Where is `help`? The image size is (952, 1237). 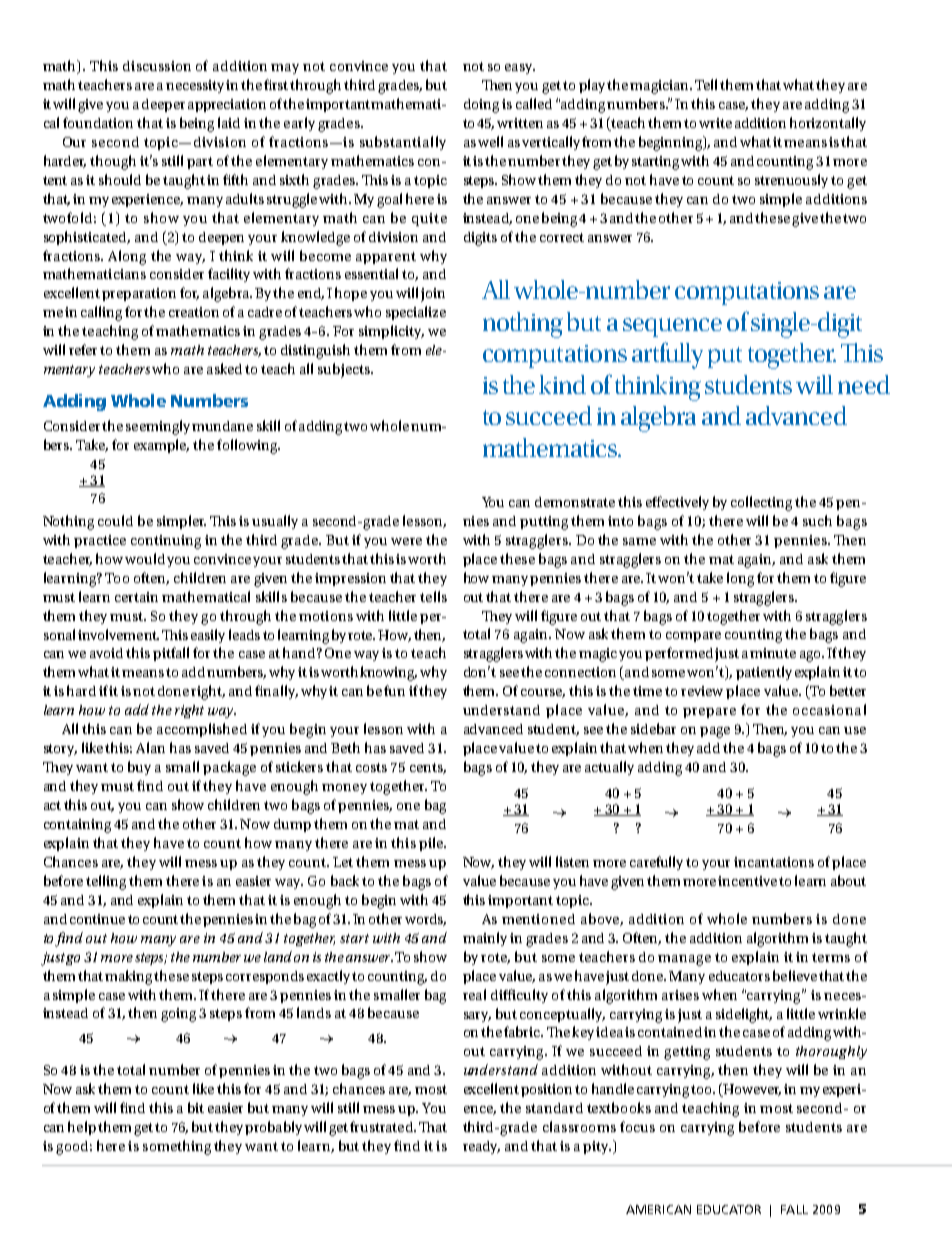 help is located at coordinates (82, 1128).
